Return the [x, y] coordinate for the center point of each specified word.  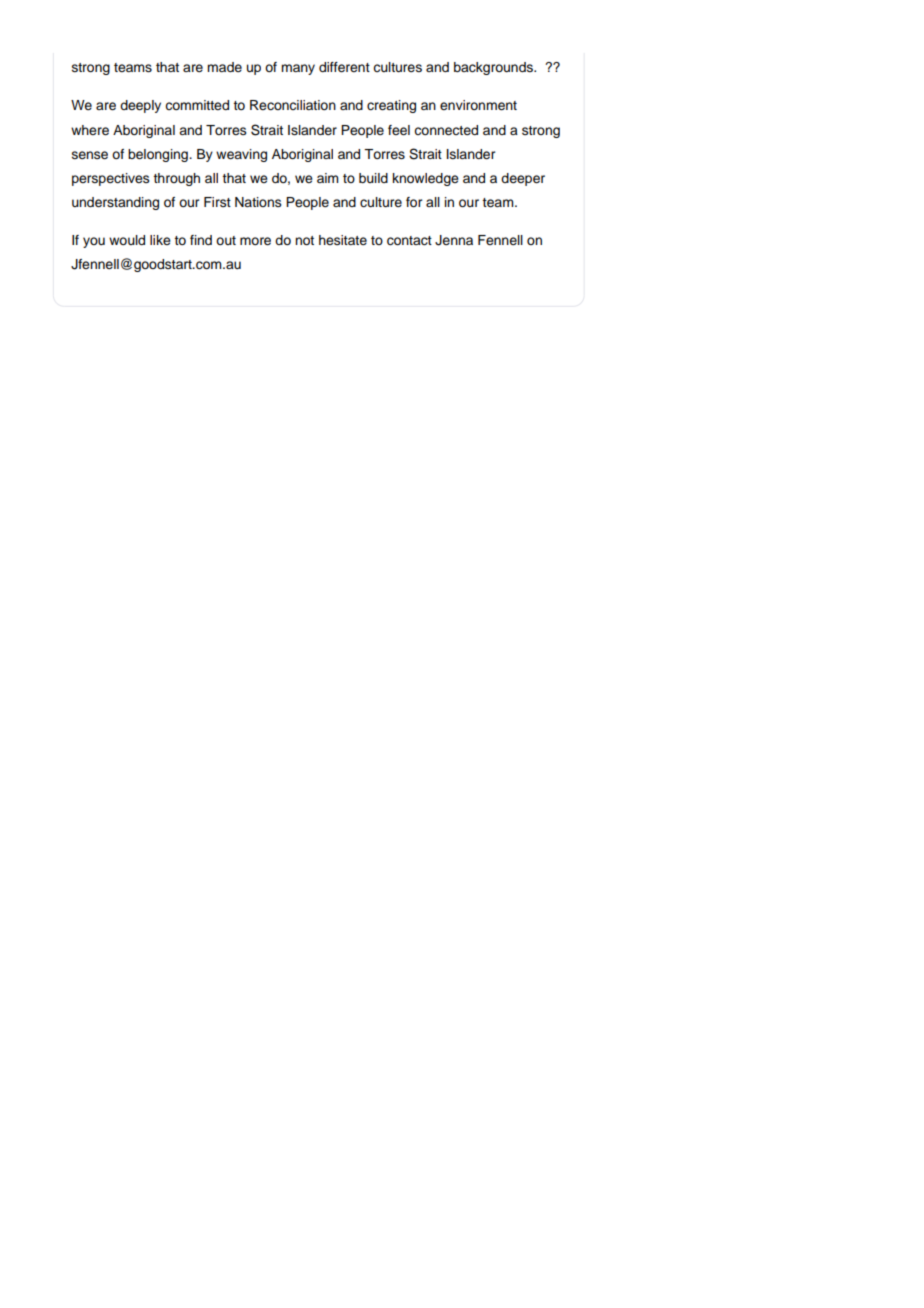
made [224, 67]
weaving [241, 155]
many [298, 69]
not [304, 240]
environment [478, 105]
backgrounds [494, 68]
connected [446, 130]
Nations [258, 202]
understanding [115, 203]
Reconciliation [293, 105]
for [414, 202]
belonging [159, 155]
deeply [140, 106]
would [127, 240]
